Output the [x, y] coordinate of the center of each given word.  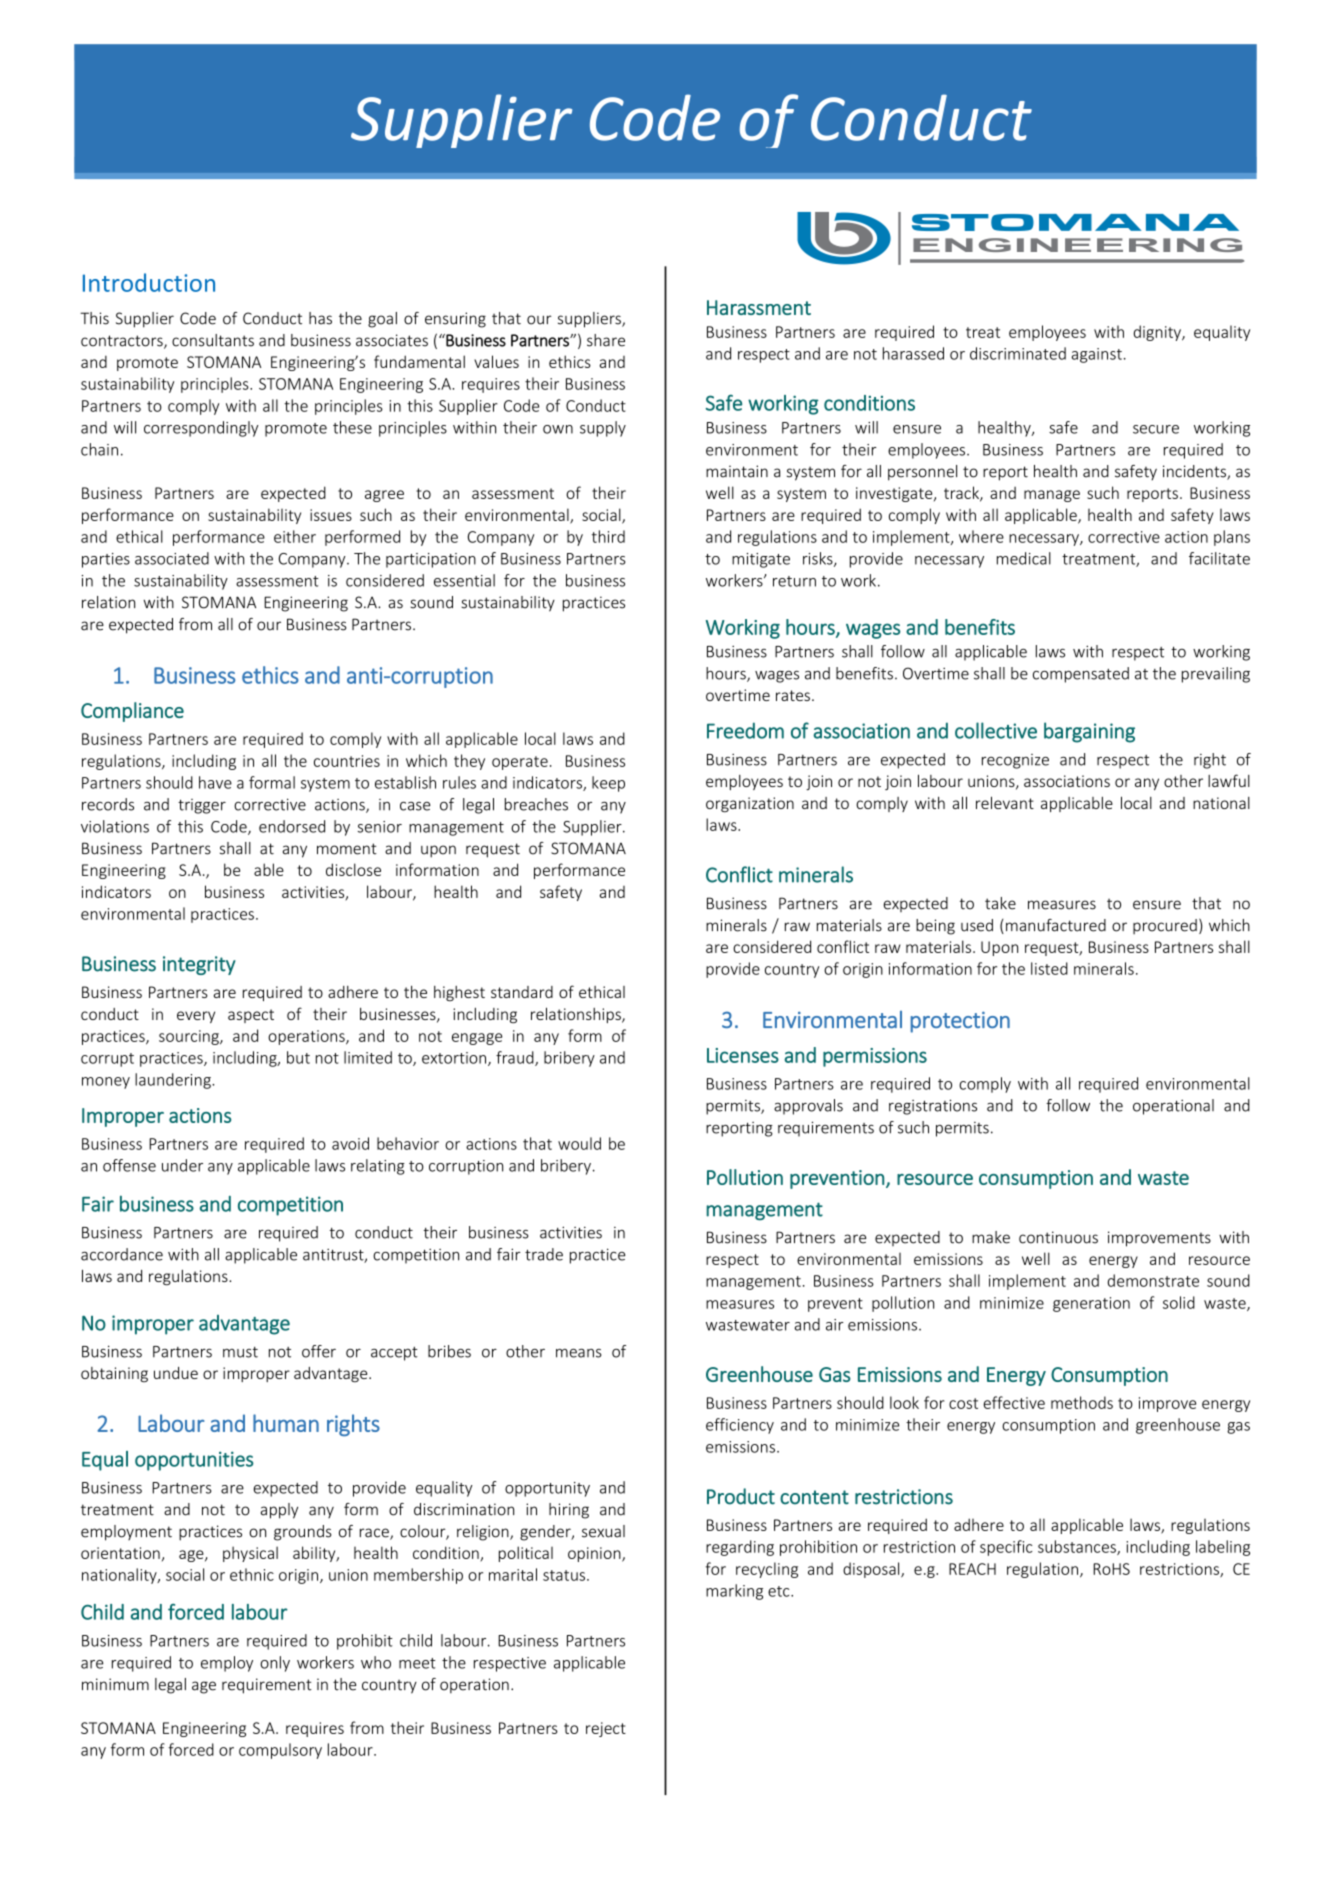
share [606, 340]
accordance [122, 1254]
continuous [1058, 1237]
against [1097, 355]
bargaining [1089, 732]
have [215, 782]
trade [544, 1254]
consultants [213, 340]
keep [608, 784]
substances [1078, 1547]
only [275, 1664]
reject [606, 1729]
